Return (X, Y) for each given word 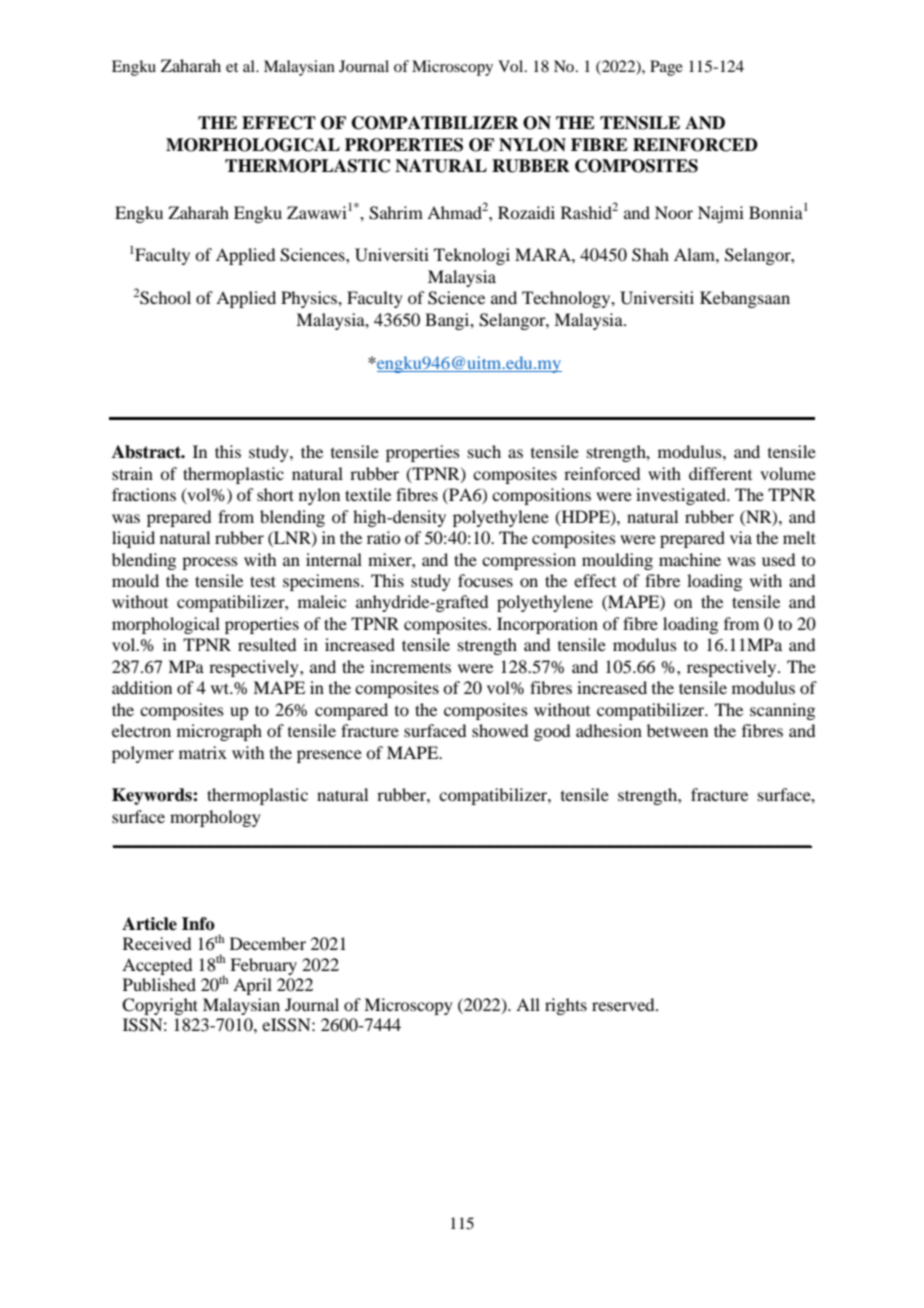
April (252, 986)
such (484, 451)
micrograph (219, 732)
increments (410, 666)
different (720, 473)
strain (132, 473)
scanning (782, 711)
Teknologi (472, 256)
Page (666, 68)
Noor (674, 212)
